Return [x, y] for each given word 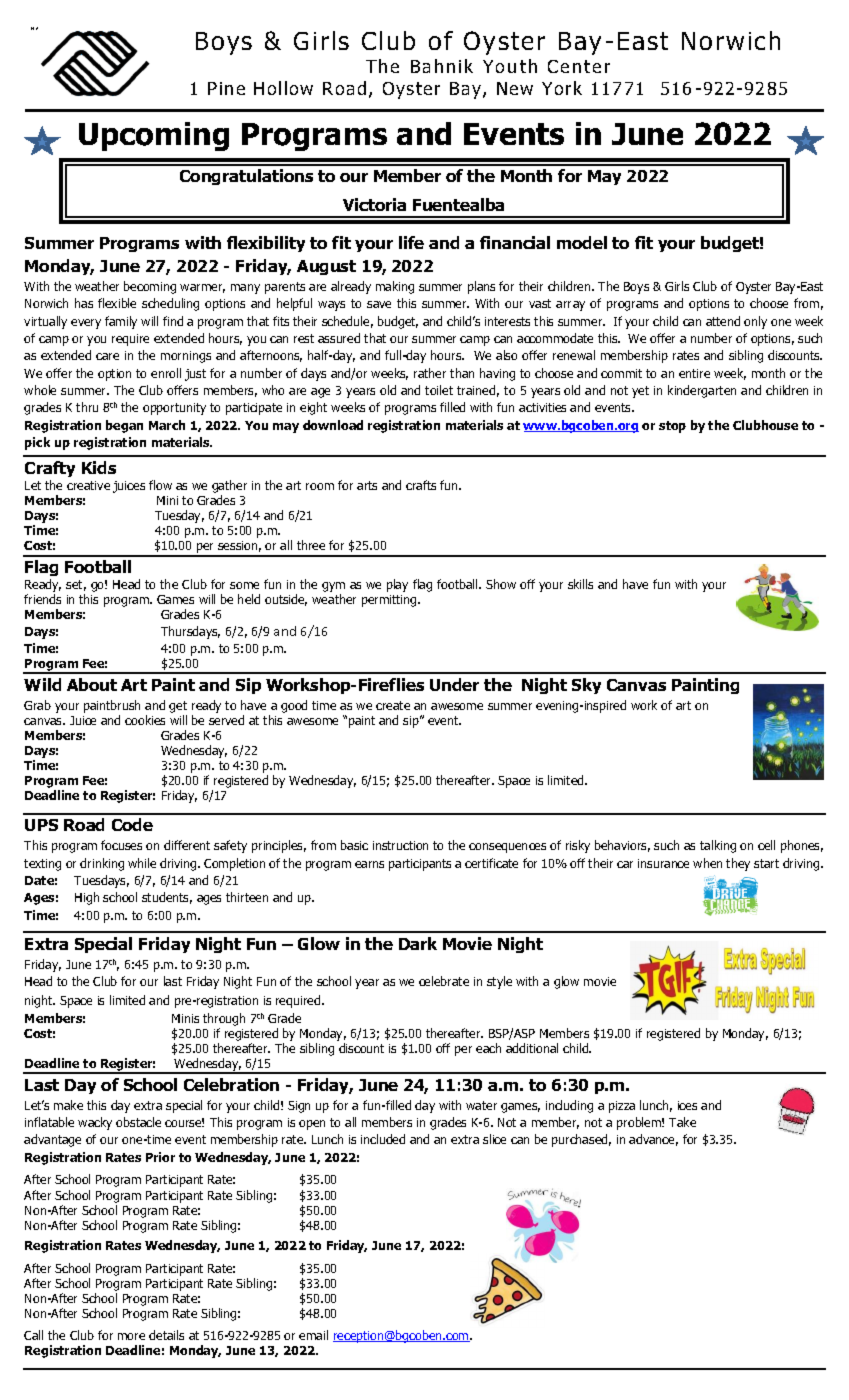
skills [580, 584]
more [131, 1336]
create [393, 705]
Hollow [283, 88]
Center [579, 66]
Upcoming [154, 136]
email [313, 1335]
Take [682, 1122]
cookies [145, 720]
